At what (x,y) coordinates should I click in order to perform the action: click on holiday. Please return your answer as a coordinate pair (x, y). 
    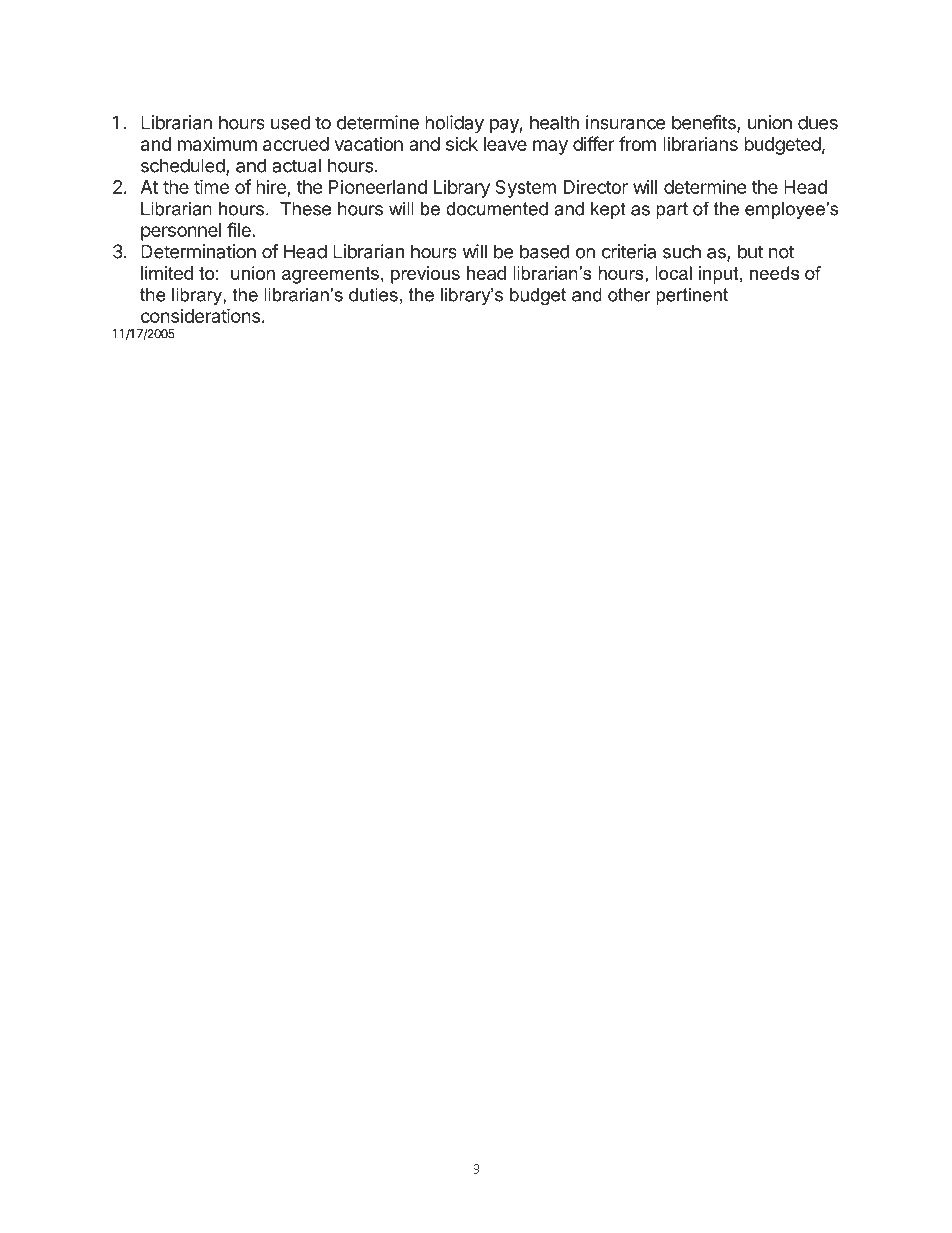
    Looking at the image, I should click on (454, 124).
